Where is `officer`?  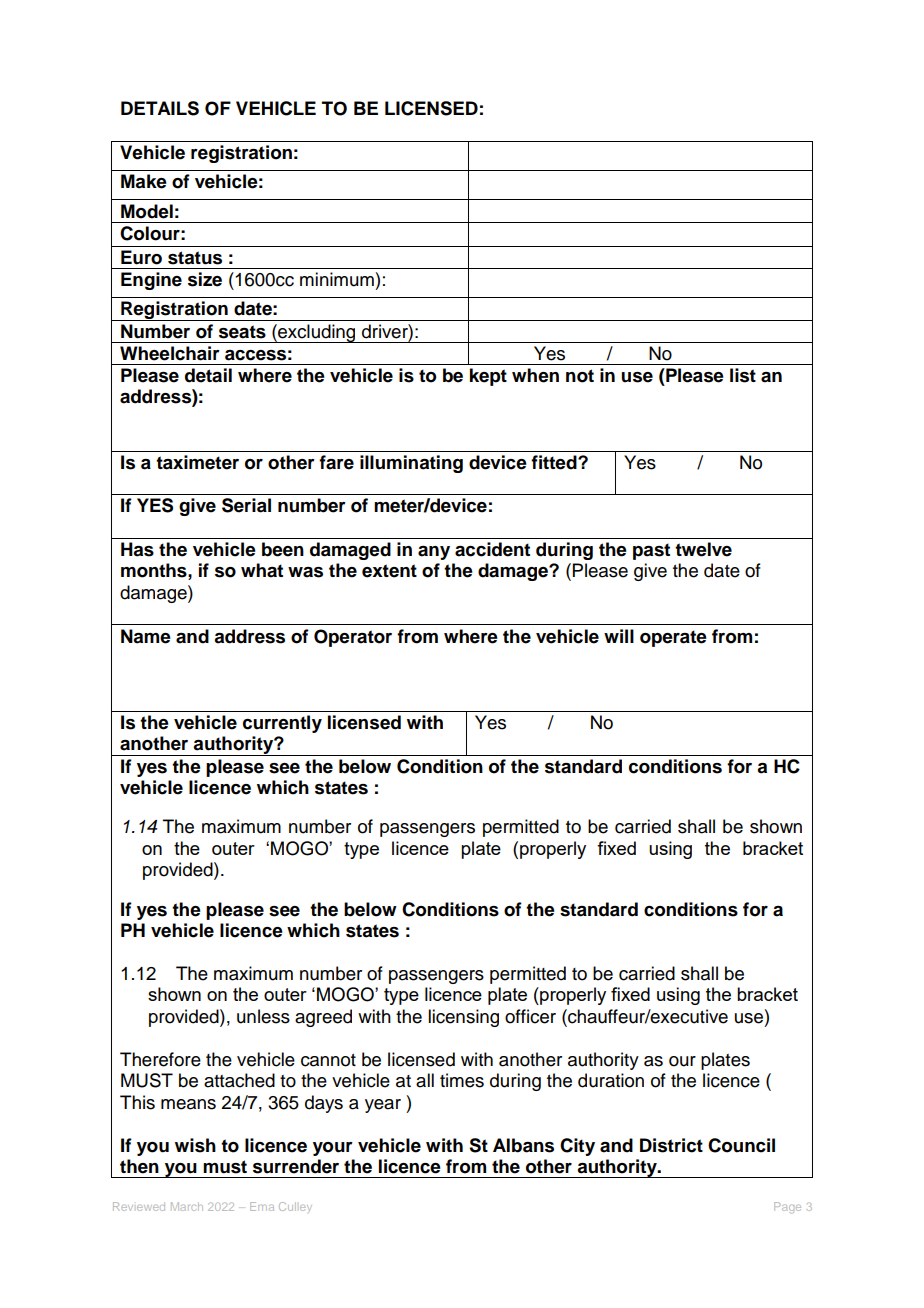 officer is located at coordinates (530, 1016).
